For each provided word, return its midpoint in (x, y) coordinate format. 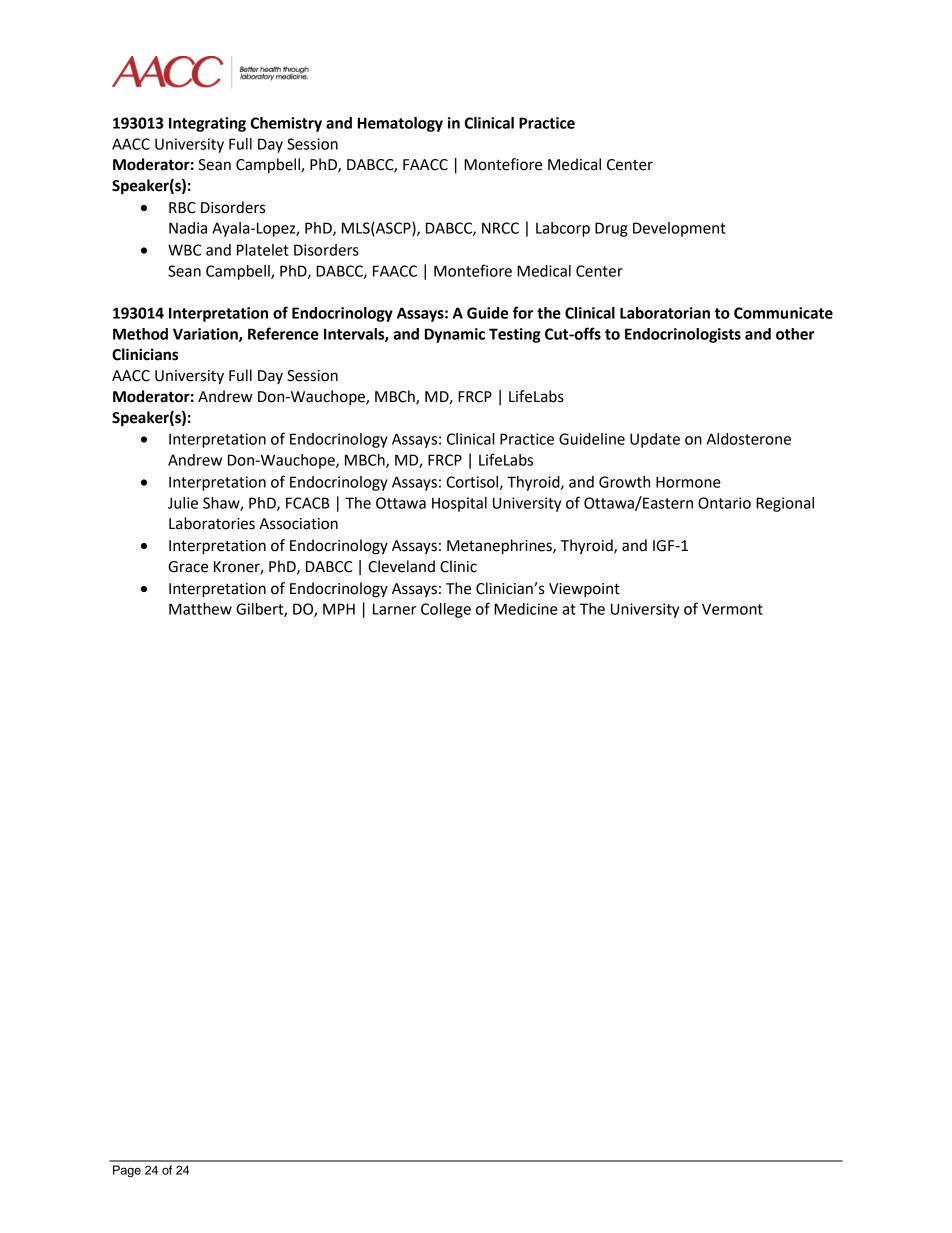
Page (127, 1171)
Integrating (207, 124)
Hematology (400, 124)
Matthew (200, 609)
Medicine (526, 609)
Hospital (459, 504)
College (446, 610)
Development (679, 229)
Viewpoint (584, 590)
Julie (183, 503)
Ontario (724, 503)
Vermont (732, 609)
